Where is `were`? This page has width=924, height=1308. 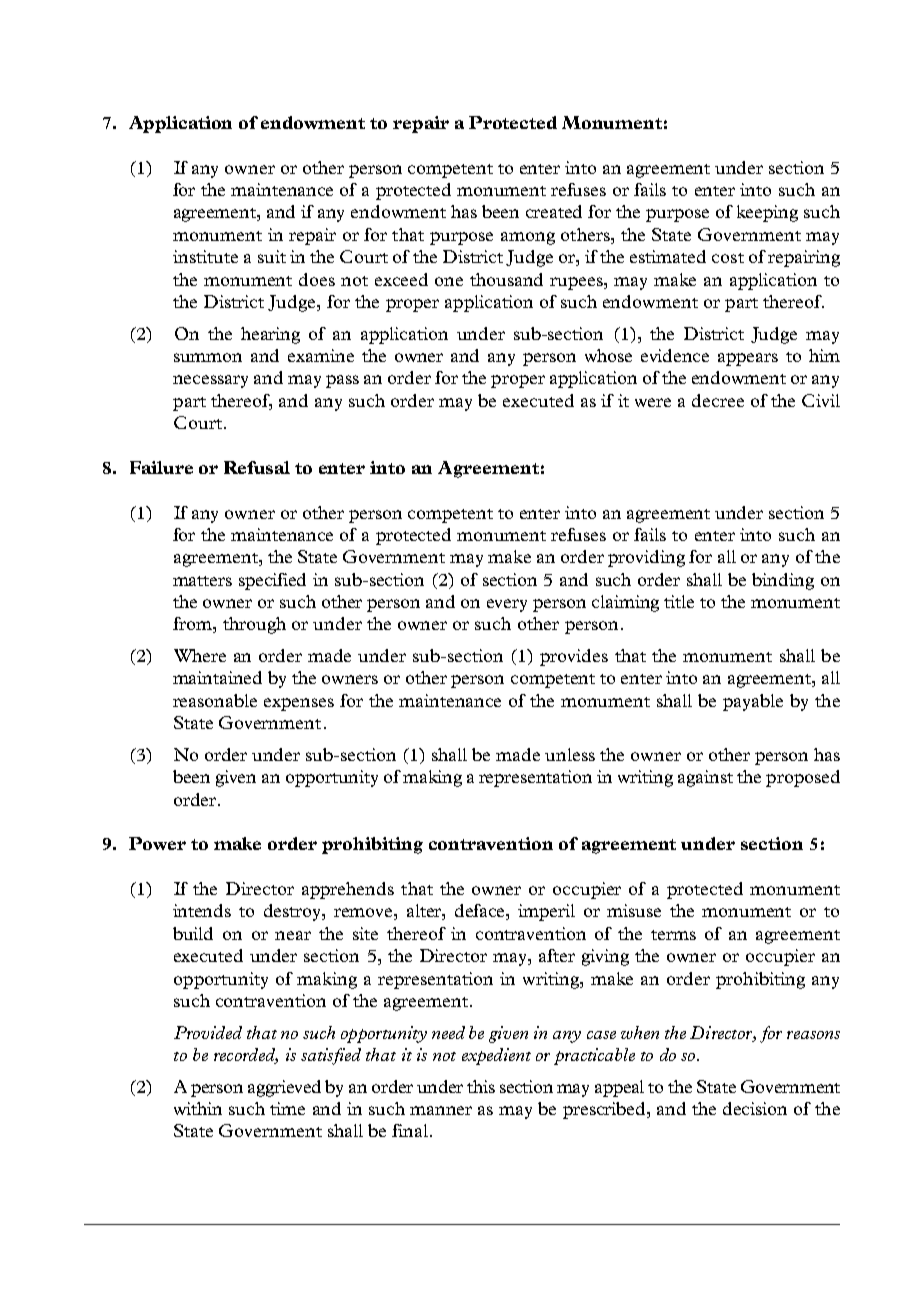
were is located at coordinates (653, 402).
